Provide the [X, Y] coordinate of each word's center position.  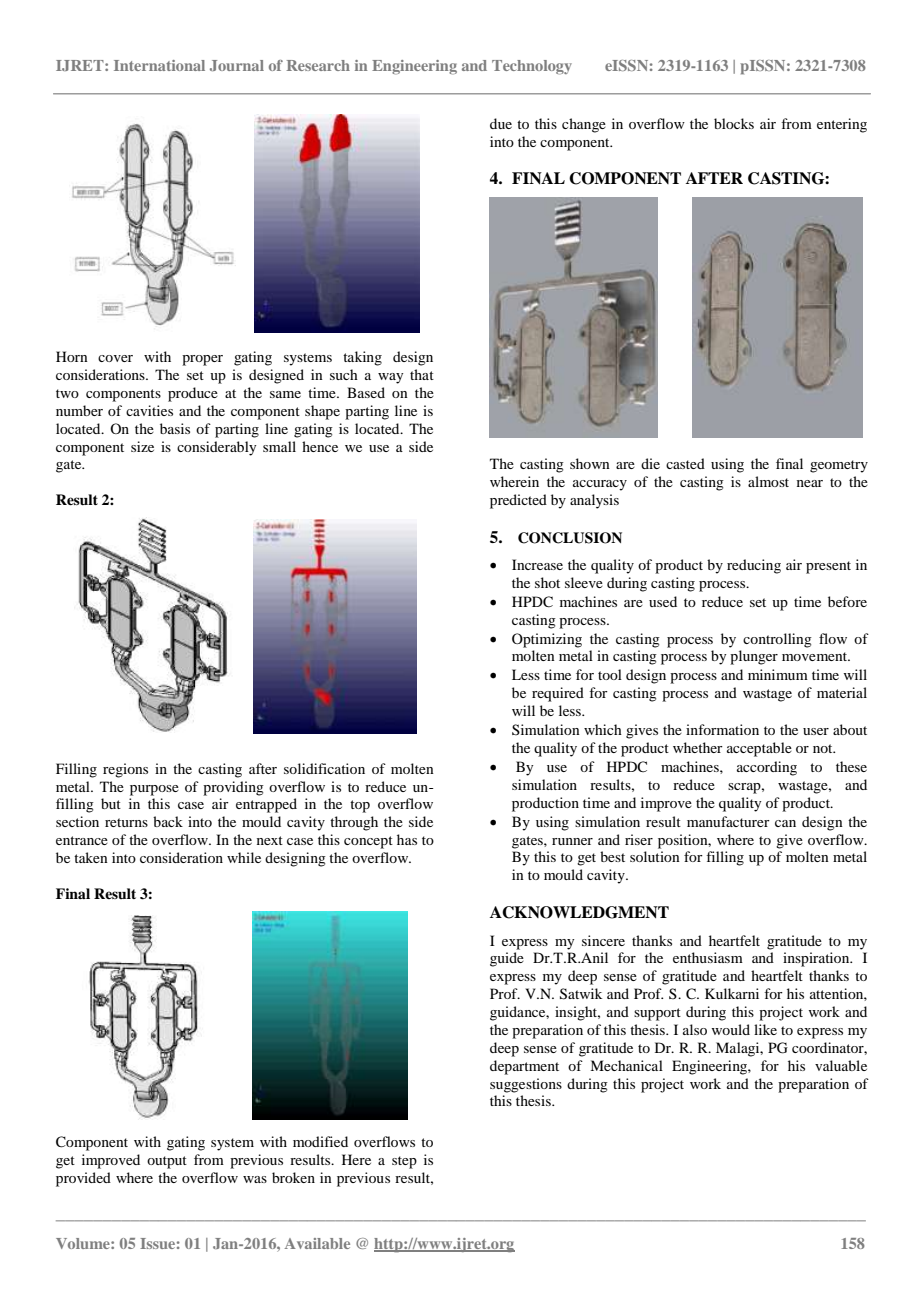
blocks [734, 123]
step [404, 1162]
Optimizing [547, 640]
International [159, 65]
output [167, 1162]
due [501, 123]
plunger [754, 657]
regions [125, 770]
